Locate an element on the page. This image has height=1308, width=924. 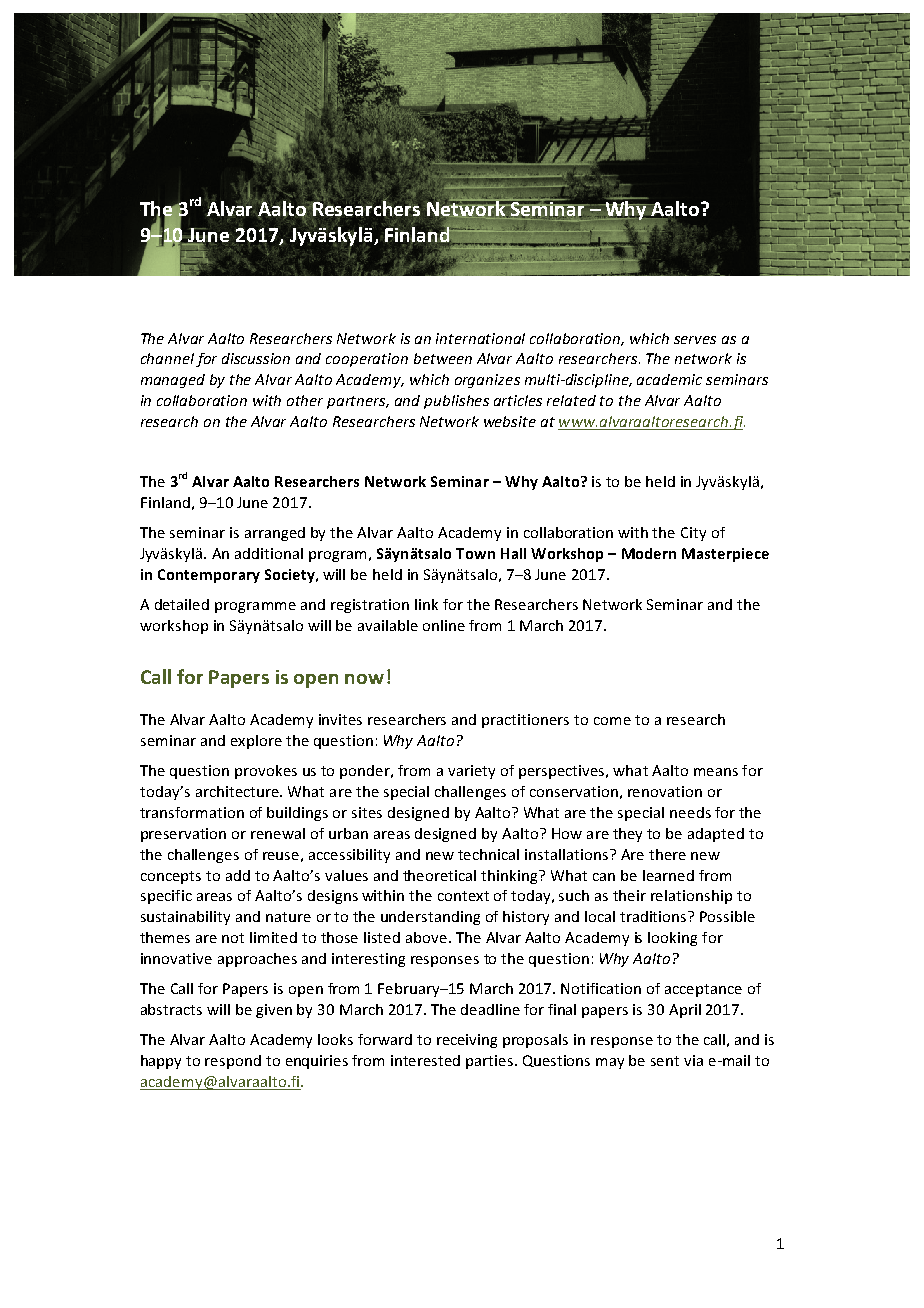
Contemporary is located at coordinates (209, 576).
